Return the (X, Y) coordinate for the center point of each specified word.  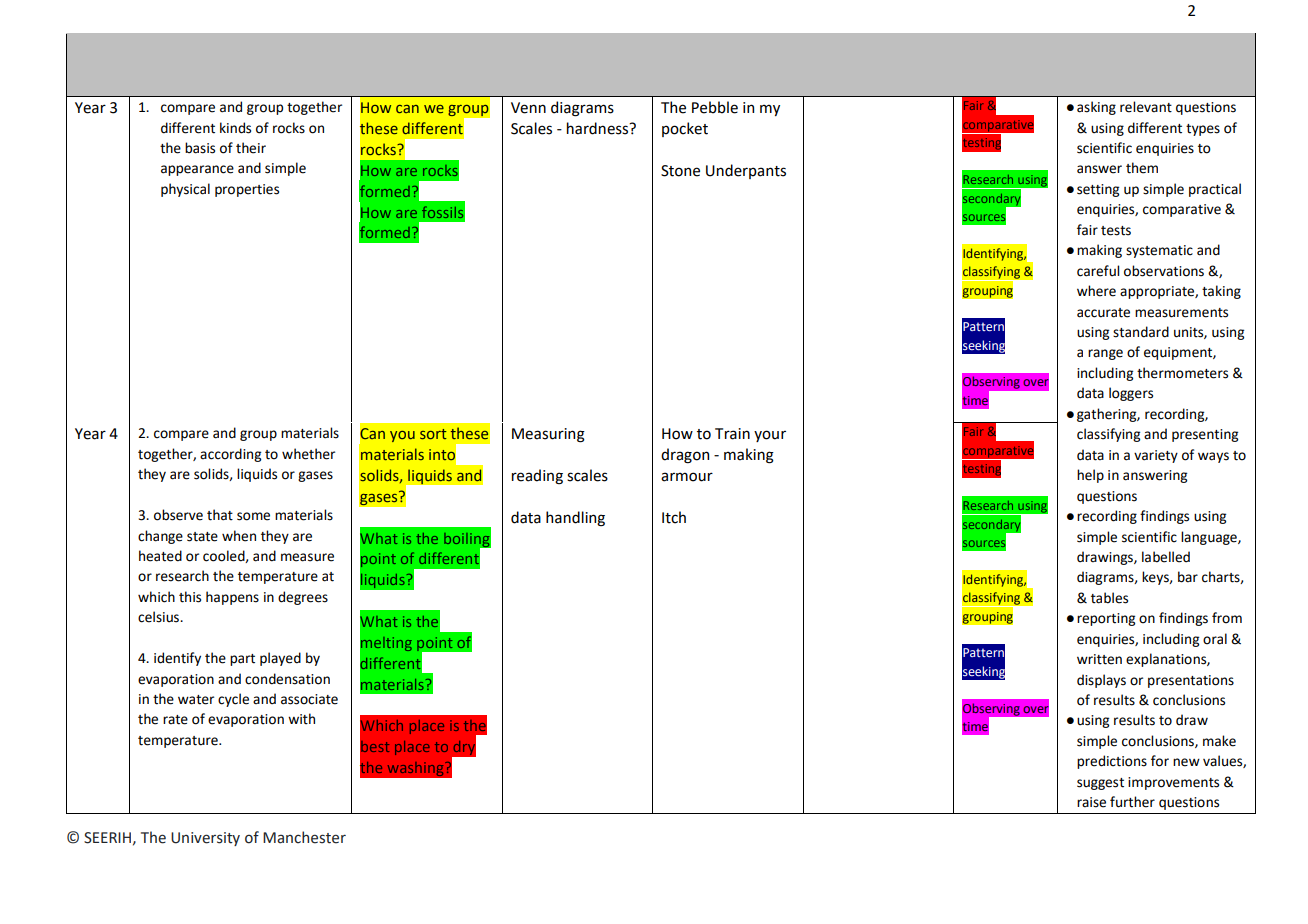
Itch (674, 517)
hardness (599, 128)
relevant (1146, 107)
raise (1091, 802)
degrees (303, 598)
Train (732, 434)
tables (1109, 598)
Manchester (304, 837)
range (1105, 354)
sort (433, 434)
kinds (235, 128)
